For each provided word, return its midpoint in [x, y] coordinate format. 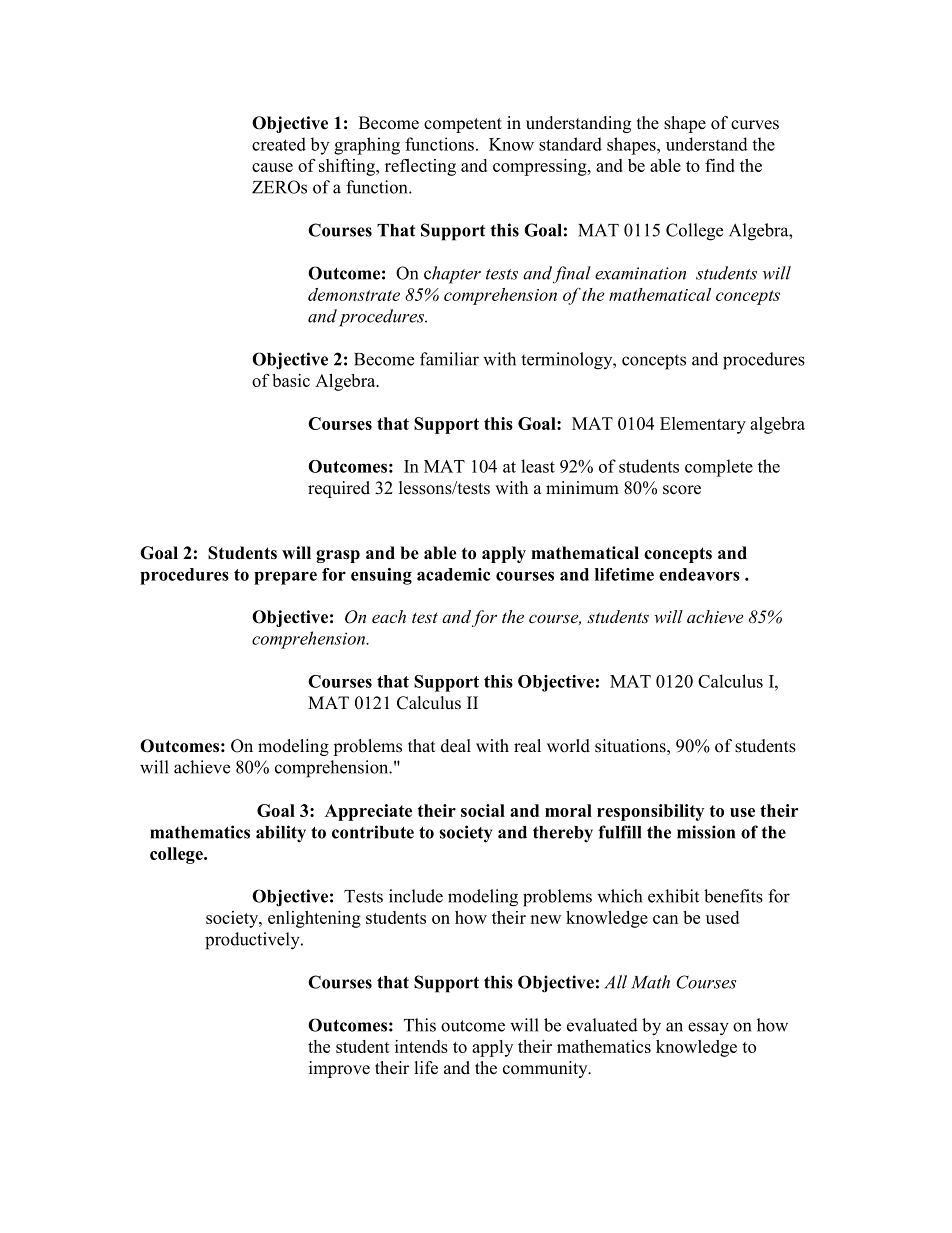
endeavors [699, 574]
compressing [541, 167]
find [720, 165]
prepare [285, 578]
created [279, 144]
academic [453, 574]
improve [339, 1069]
